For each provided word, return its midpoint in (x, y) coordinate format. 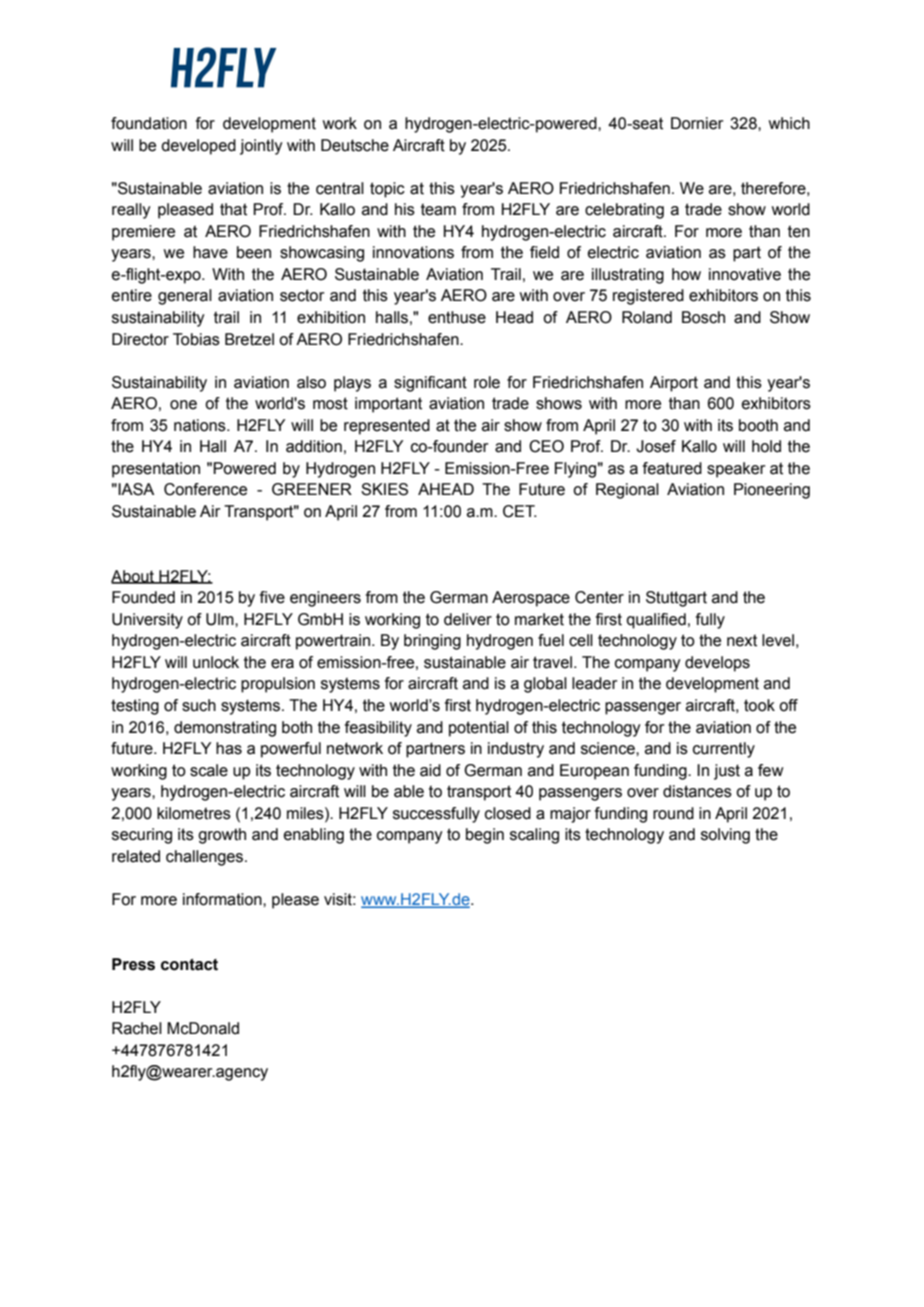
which (789, 123)
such (199, 705)
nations (201, 425)
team (438, 209)
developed (198, 147)
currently (724, 750)
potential (479, 729)
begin (485, 836)
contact (189, 965)
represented (387, 427)
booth (758, 425)
